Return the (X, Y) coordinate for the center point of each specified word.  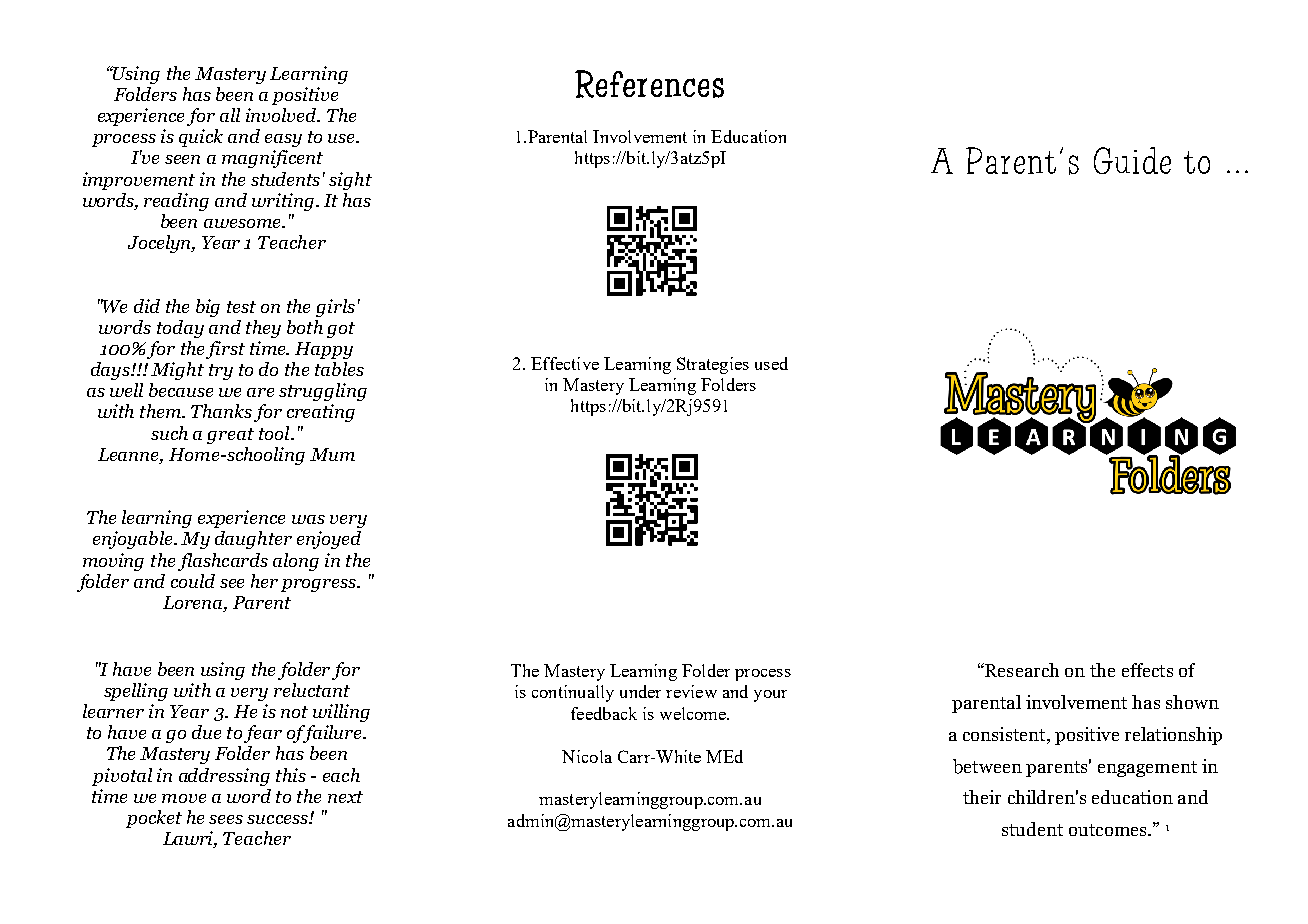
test (241, 307)
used (771, 363)
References (649, 84)
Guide (1132, 160)
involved (282, 115)
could (193, 581)
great (230, 436)
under (640, 691)
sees (226, 819)
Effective (565, 363)
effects (1147, 670)
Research (1021, 670)
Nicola (587, 756)
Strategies (713, 365)
